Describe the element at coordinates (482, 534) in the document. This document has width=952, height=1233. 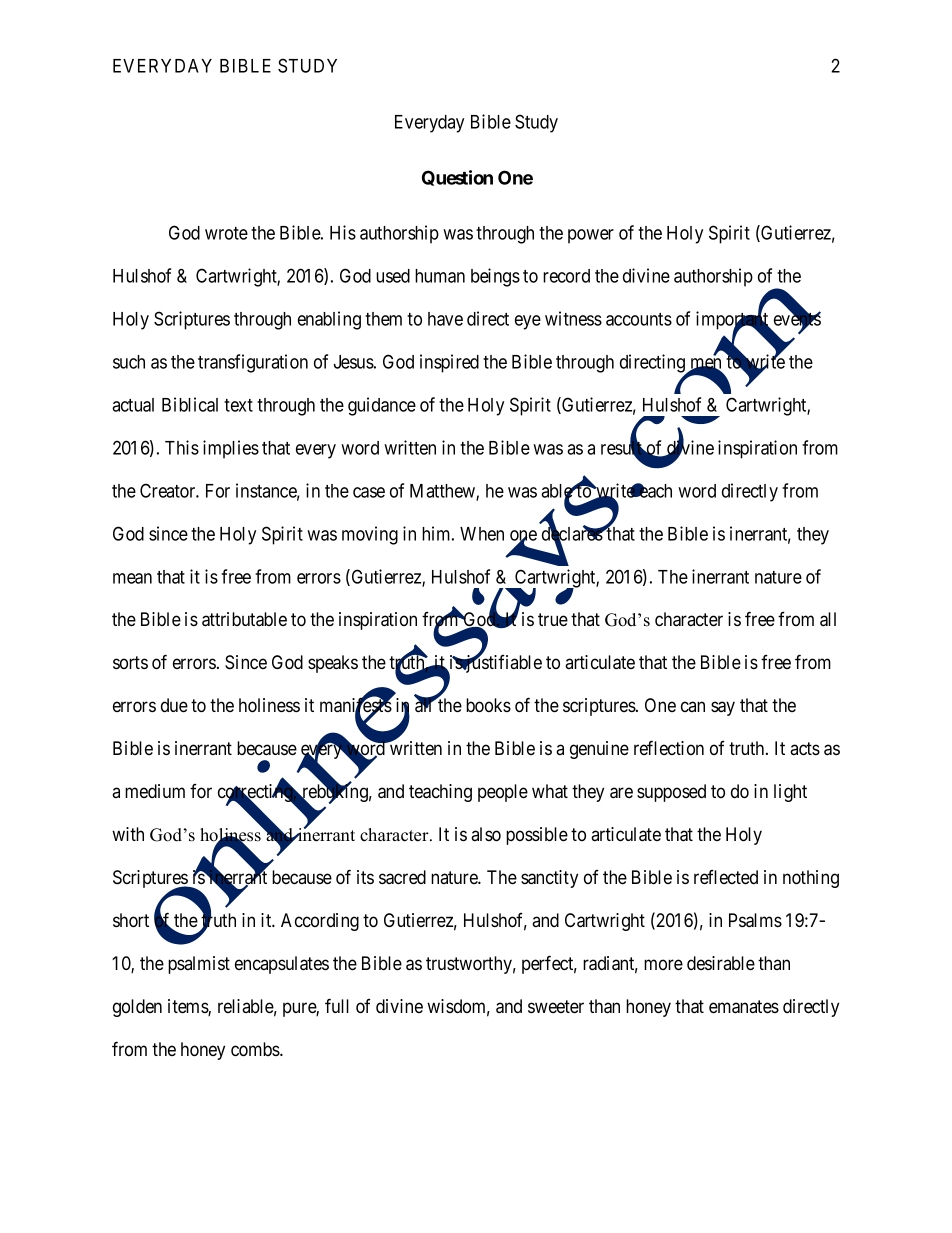
I see `When` at that location.
